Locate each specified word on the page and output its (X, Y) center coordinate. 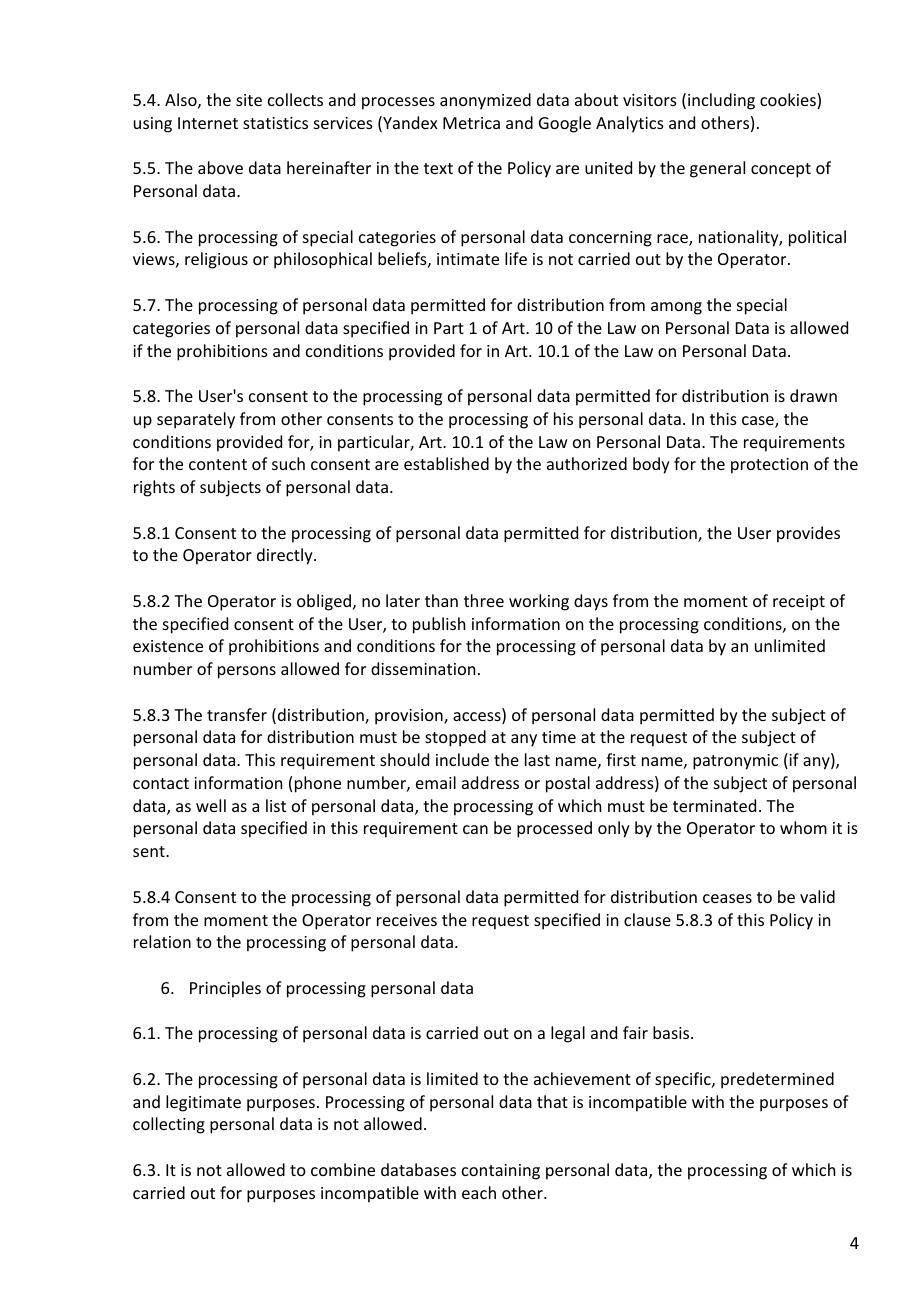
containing (501, 1172)
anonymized (485, 101)
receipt (799, 603)
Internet (208, 123)
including (721, 101)
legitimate (203, 1103)
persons (247, 672)
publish (439, 625)
